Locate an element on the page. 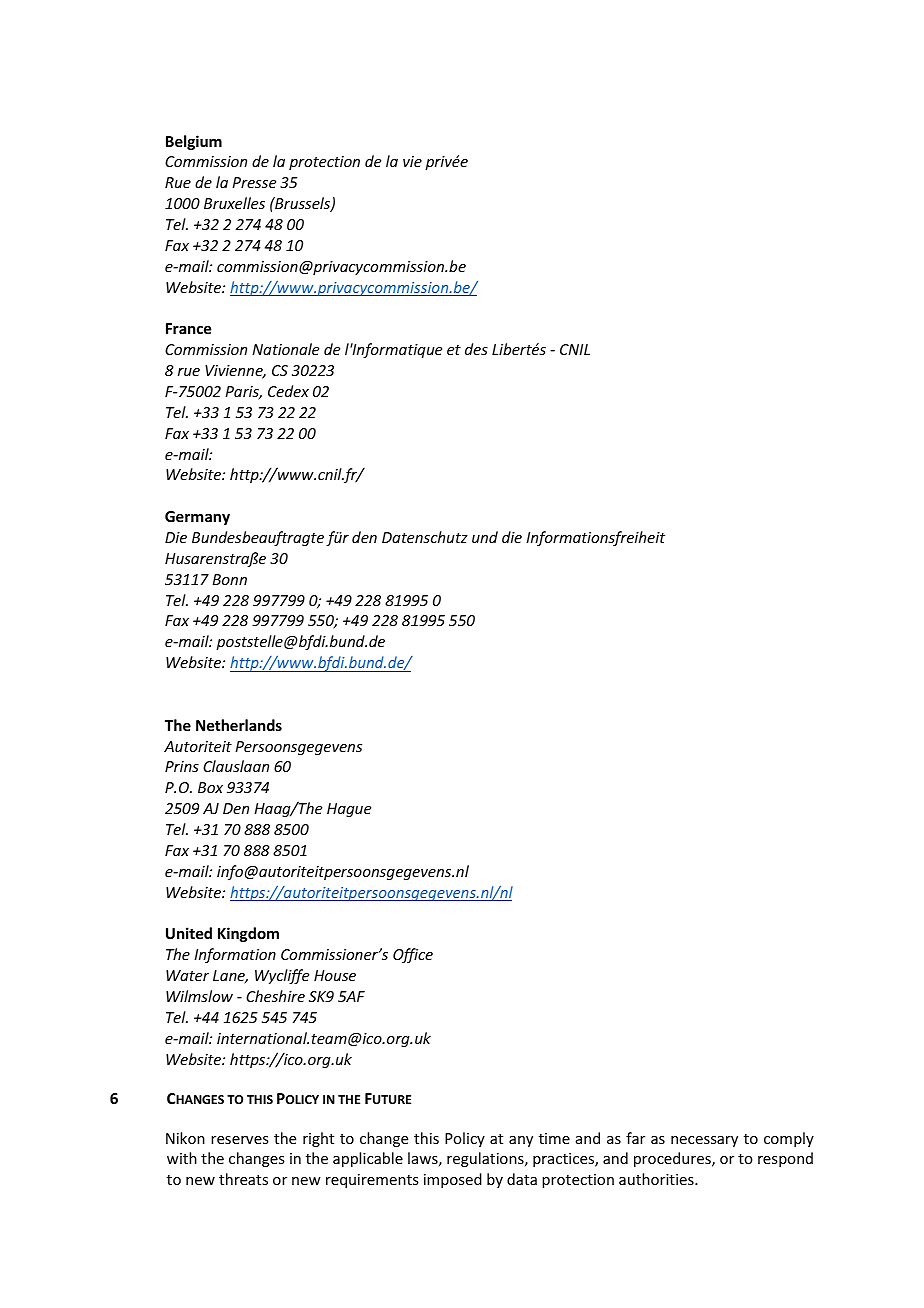 The width and height of the document is (924, 1308). Germany is located at coordinates (197, 518).
